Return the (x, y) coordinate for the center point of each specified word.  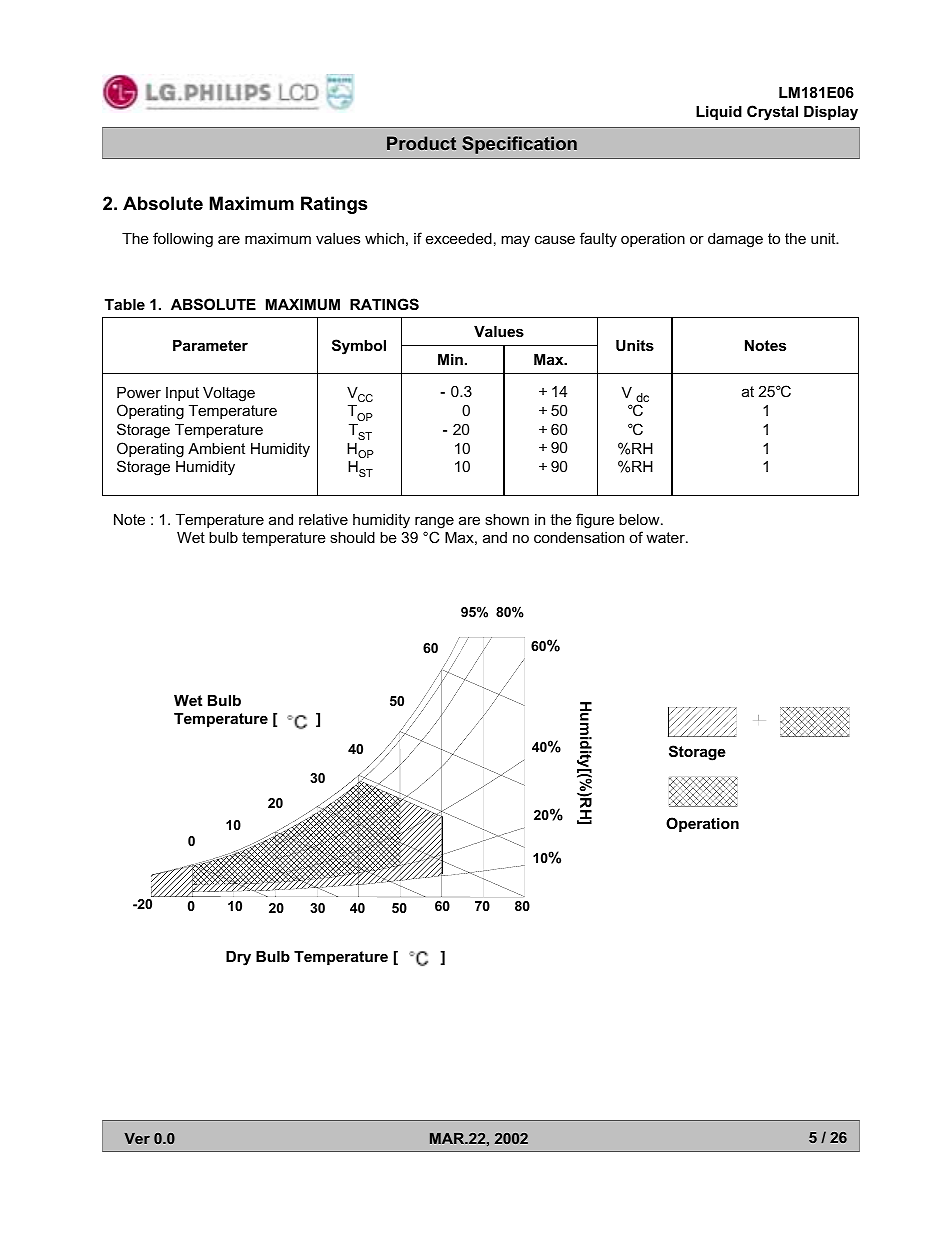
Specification (519, 145)
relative (323, 519)
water (666, 537)
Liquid (719, 113)
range (434, 522)
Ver (137, 1138)
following (183, 240)
